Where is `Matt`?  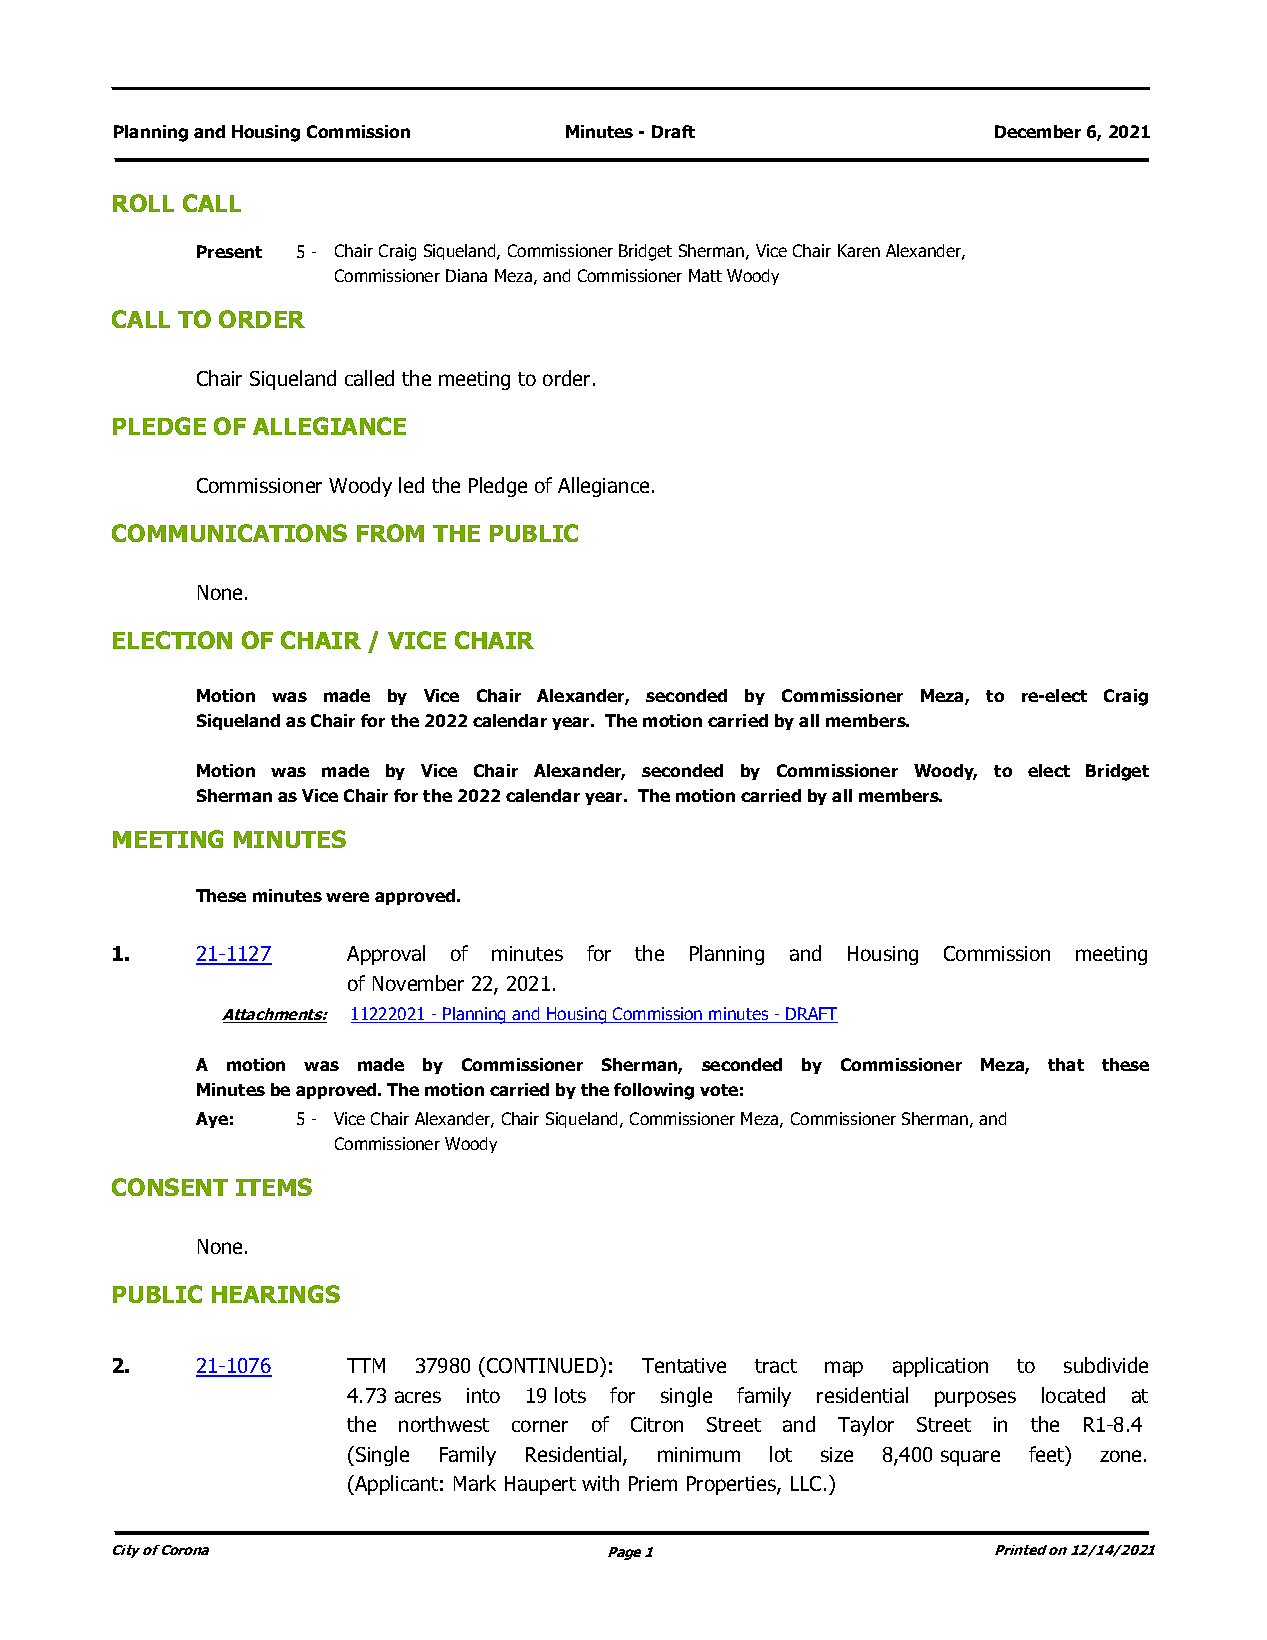 Matt is located at coordinates (705, 275).
